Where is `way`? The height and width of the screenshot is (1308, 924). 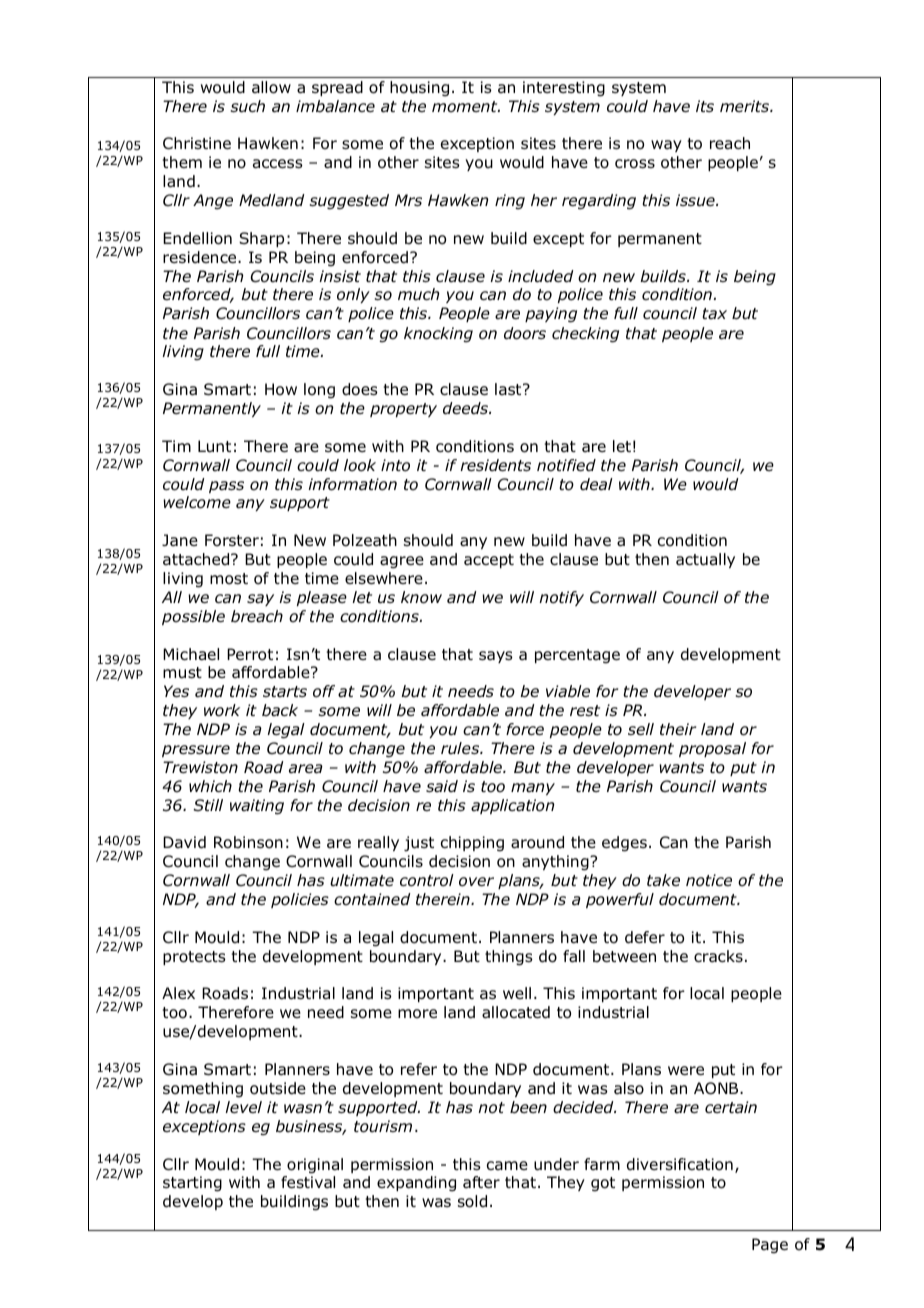
way is located at coordinates (666, 146).
